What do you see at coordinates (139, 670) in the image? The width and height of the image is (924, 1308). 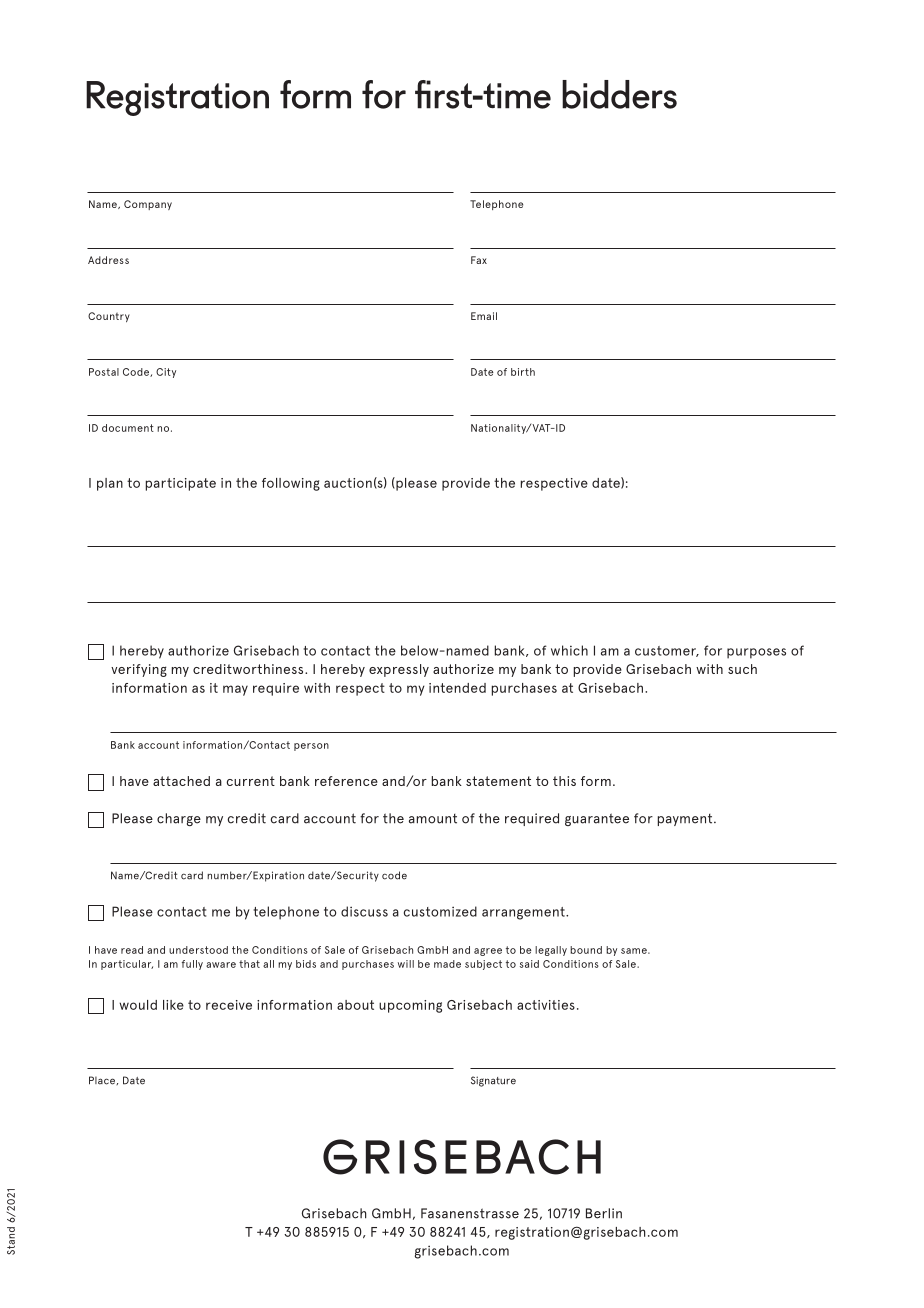 I see `verifying` at bounding box center [139, 670].
